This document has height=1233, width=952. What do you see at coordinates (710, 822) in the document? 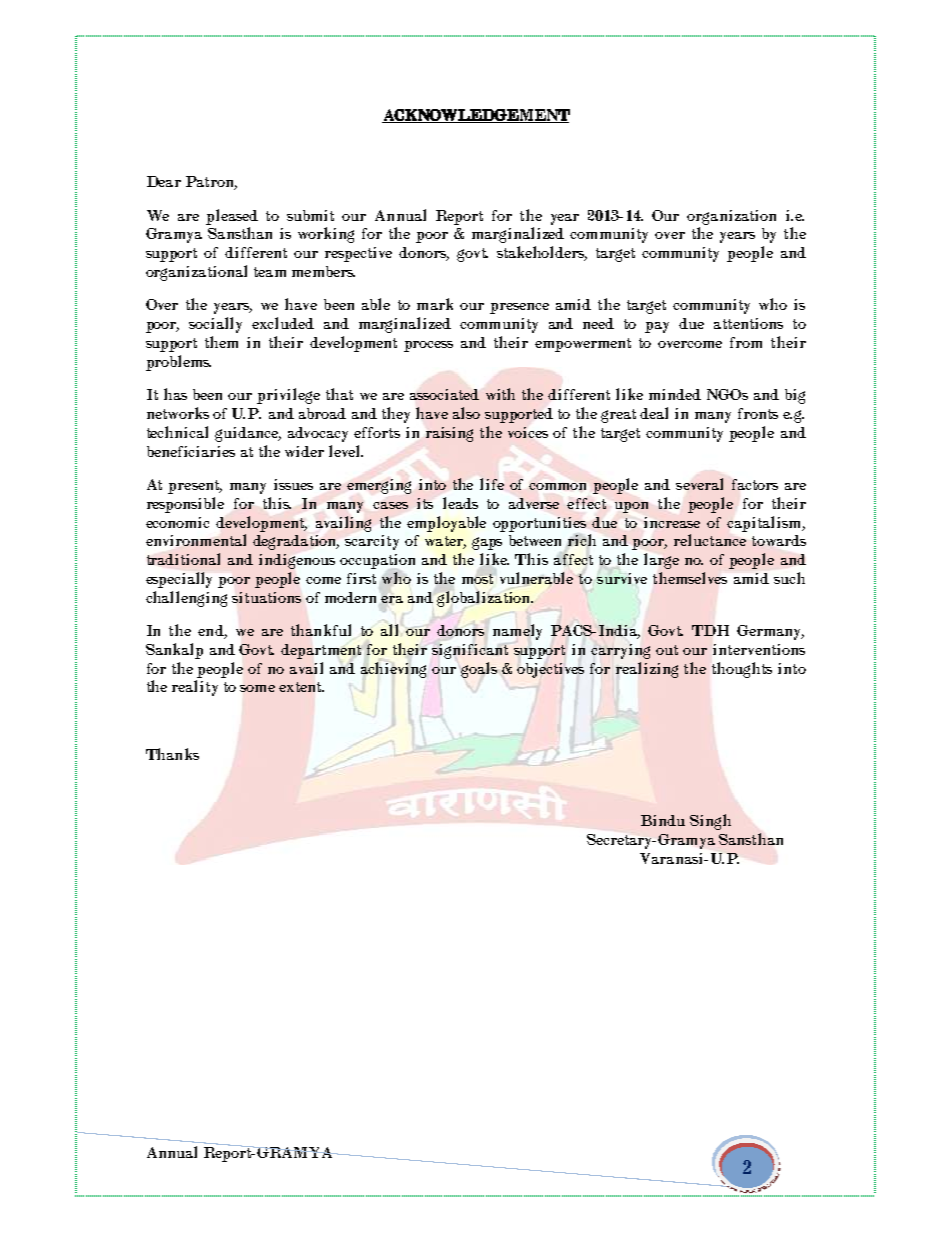
I see `Singh` at bounding box center [710, 822].
